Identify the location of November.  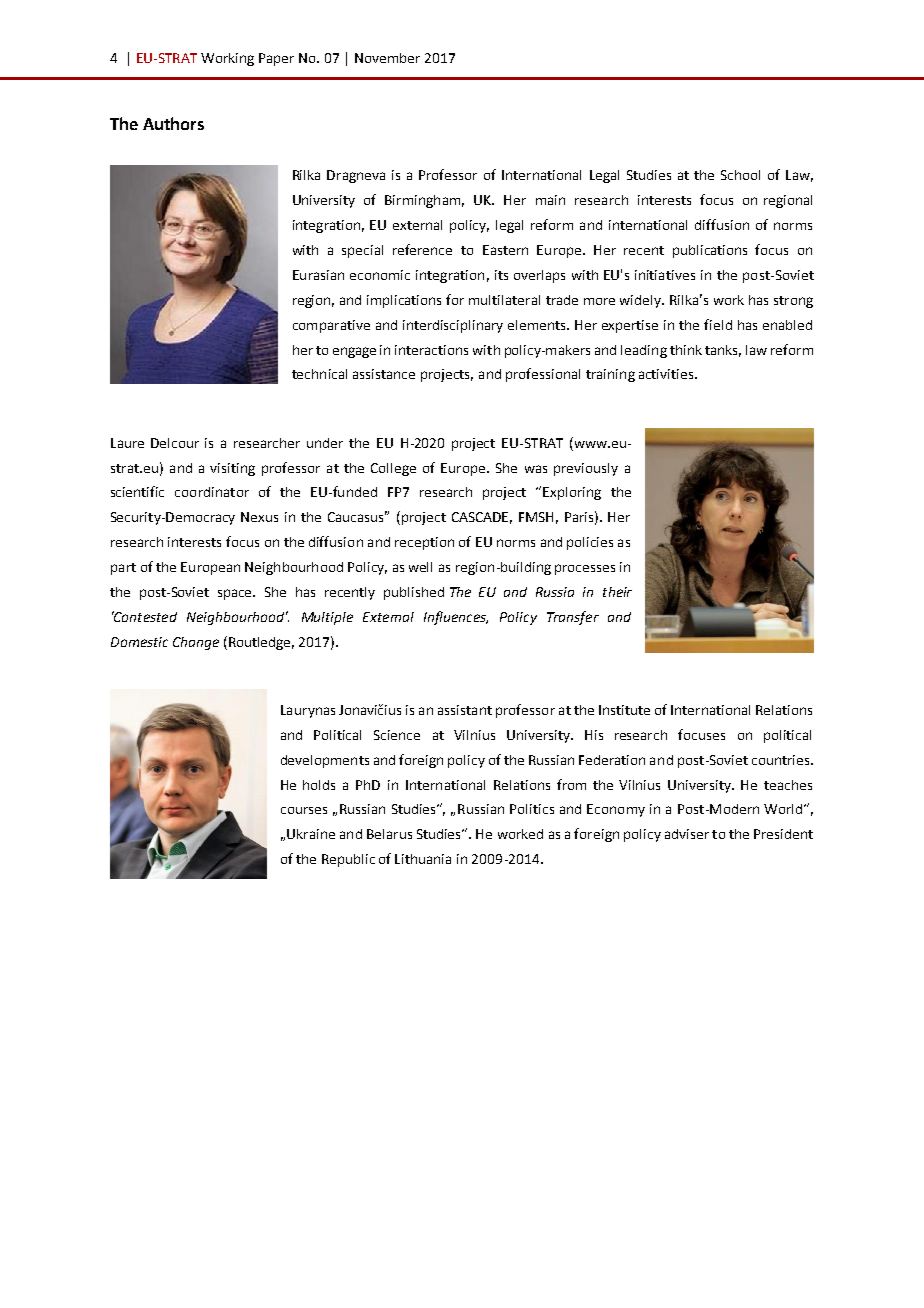
(387, 58).
